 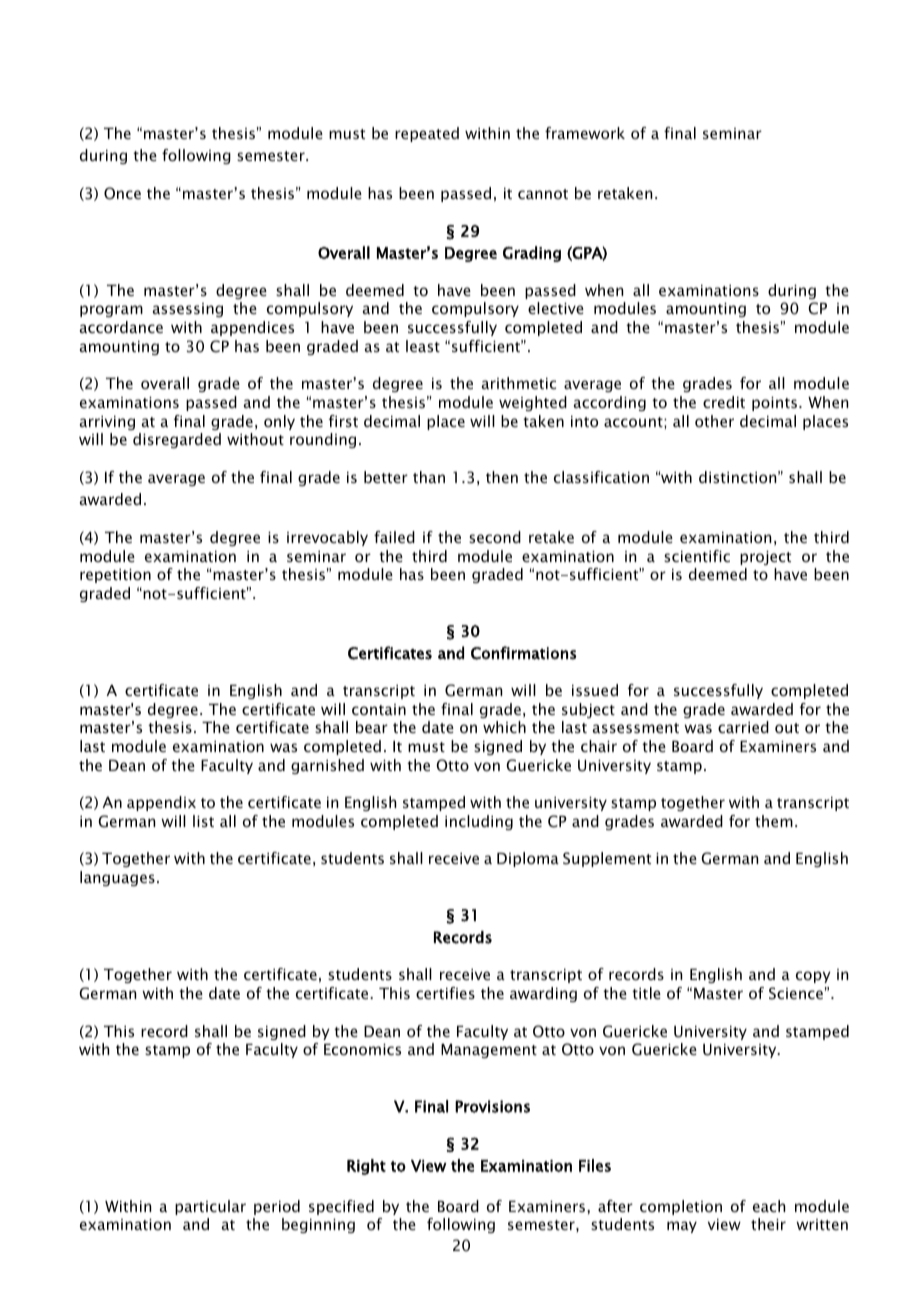 I want to click on disregarded, so click(x=177, y=440).
